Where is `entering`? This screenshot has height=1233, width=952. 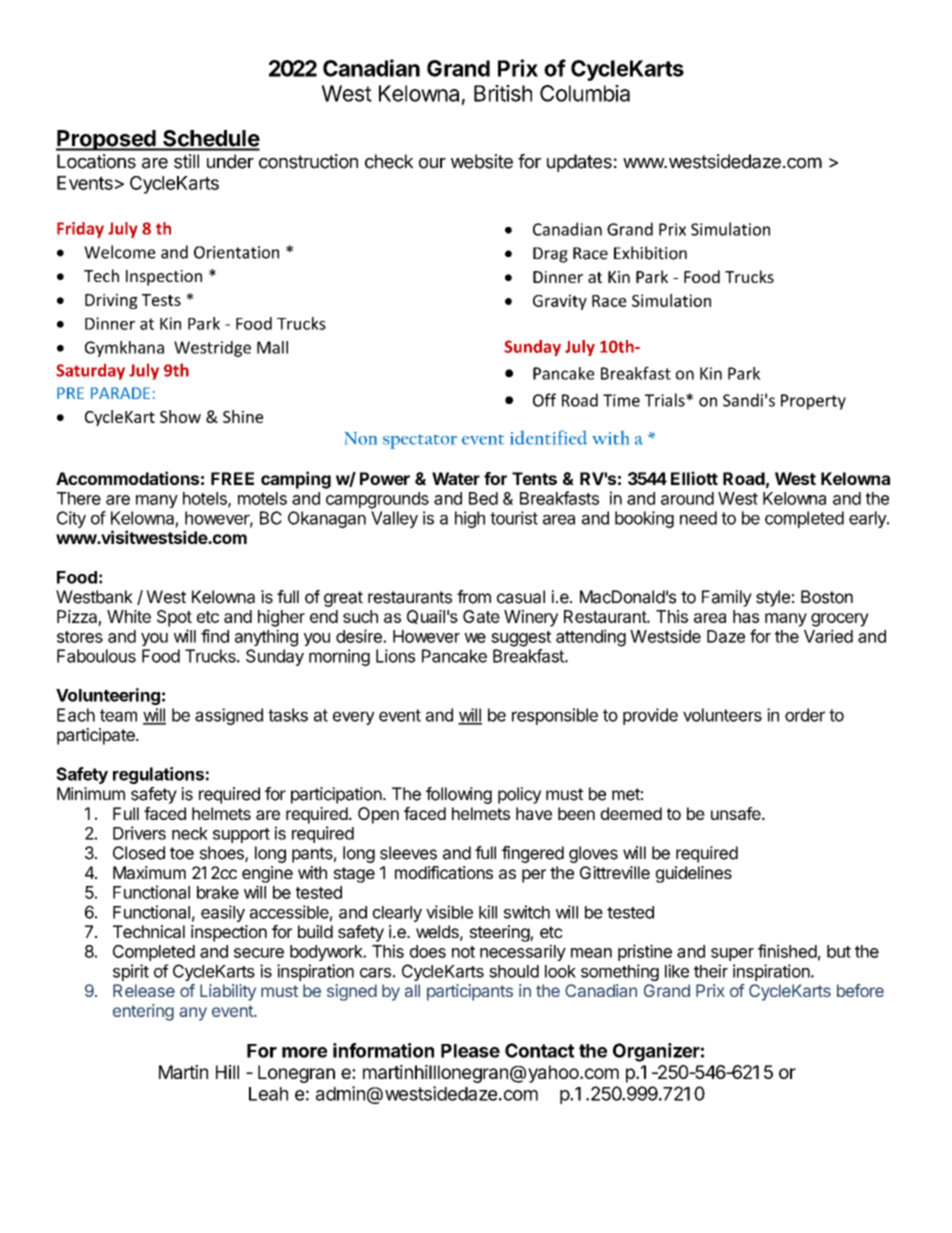
entering is located at coordinates (143, 1012).
